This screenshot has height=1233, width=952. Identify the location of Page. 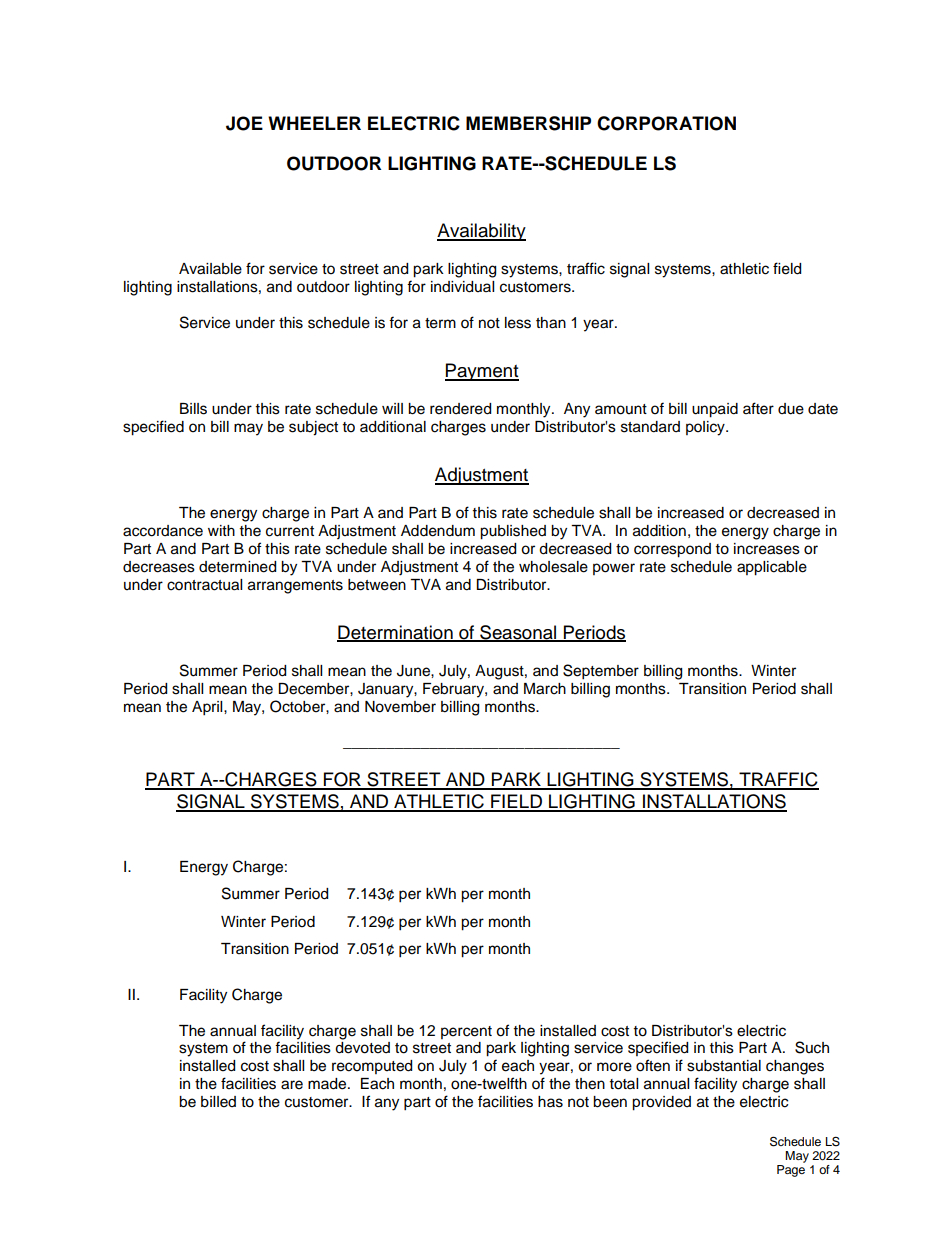
(791, 1171).
